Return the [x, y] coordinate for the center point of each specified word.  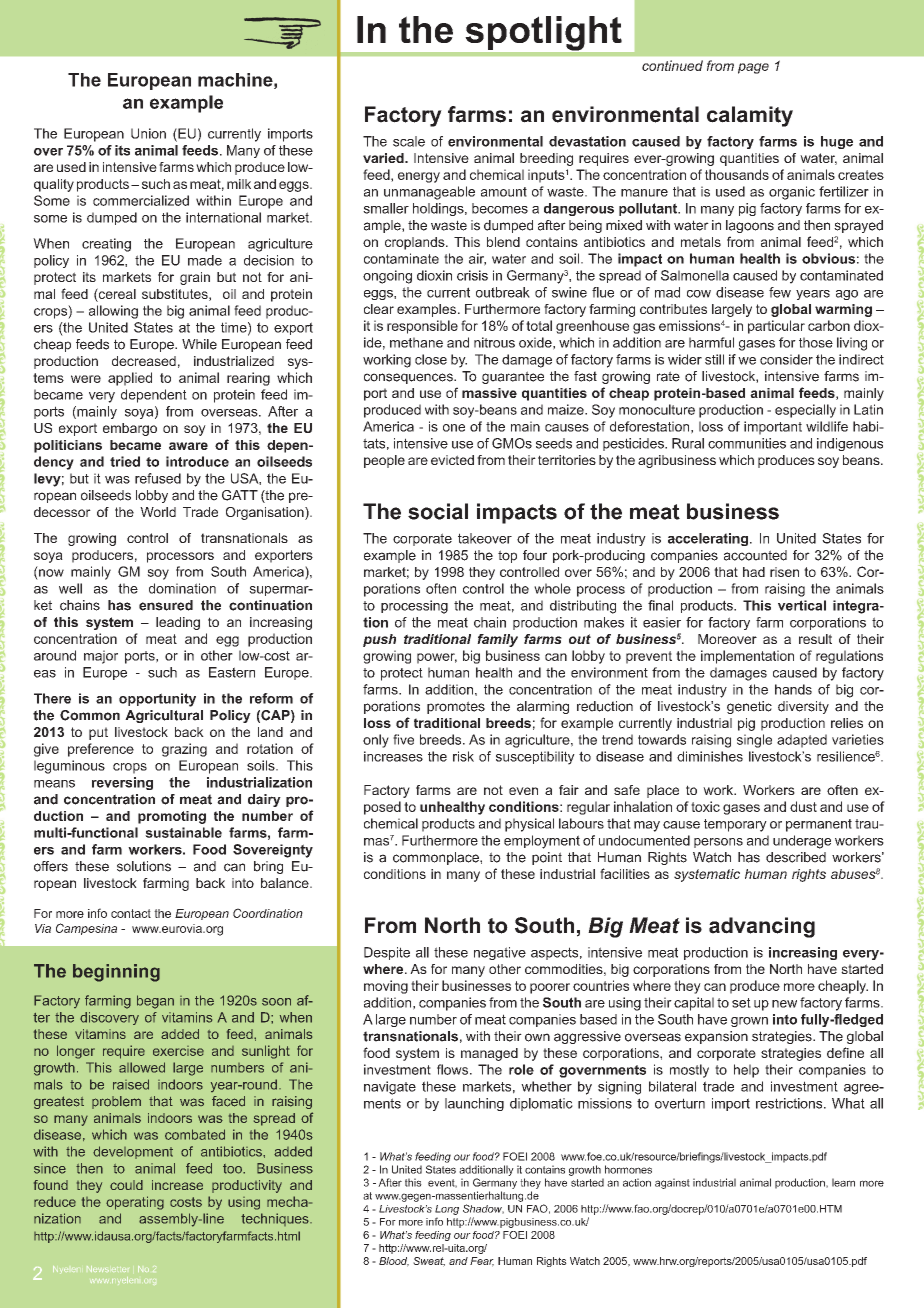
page [753, 68]
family [497, 640]
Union [148, 133]
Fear [482, 1262]
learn [843, 1182]
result [815, 639]
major [101, 657]
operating [135, 1203]
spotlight [544, 33]
